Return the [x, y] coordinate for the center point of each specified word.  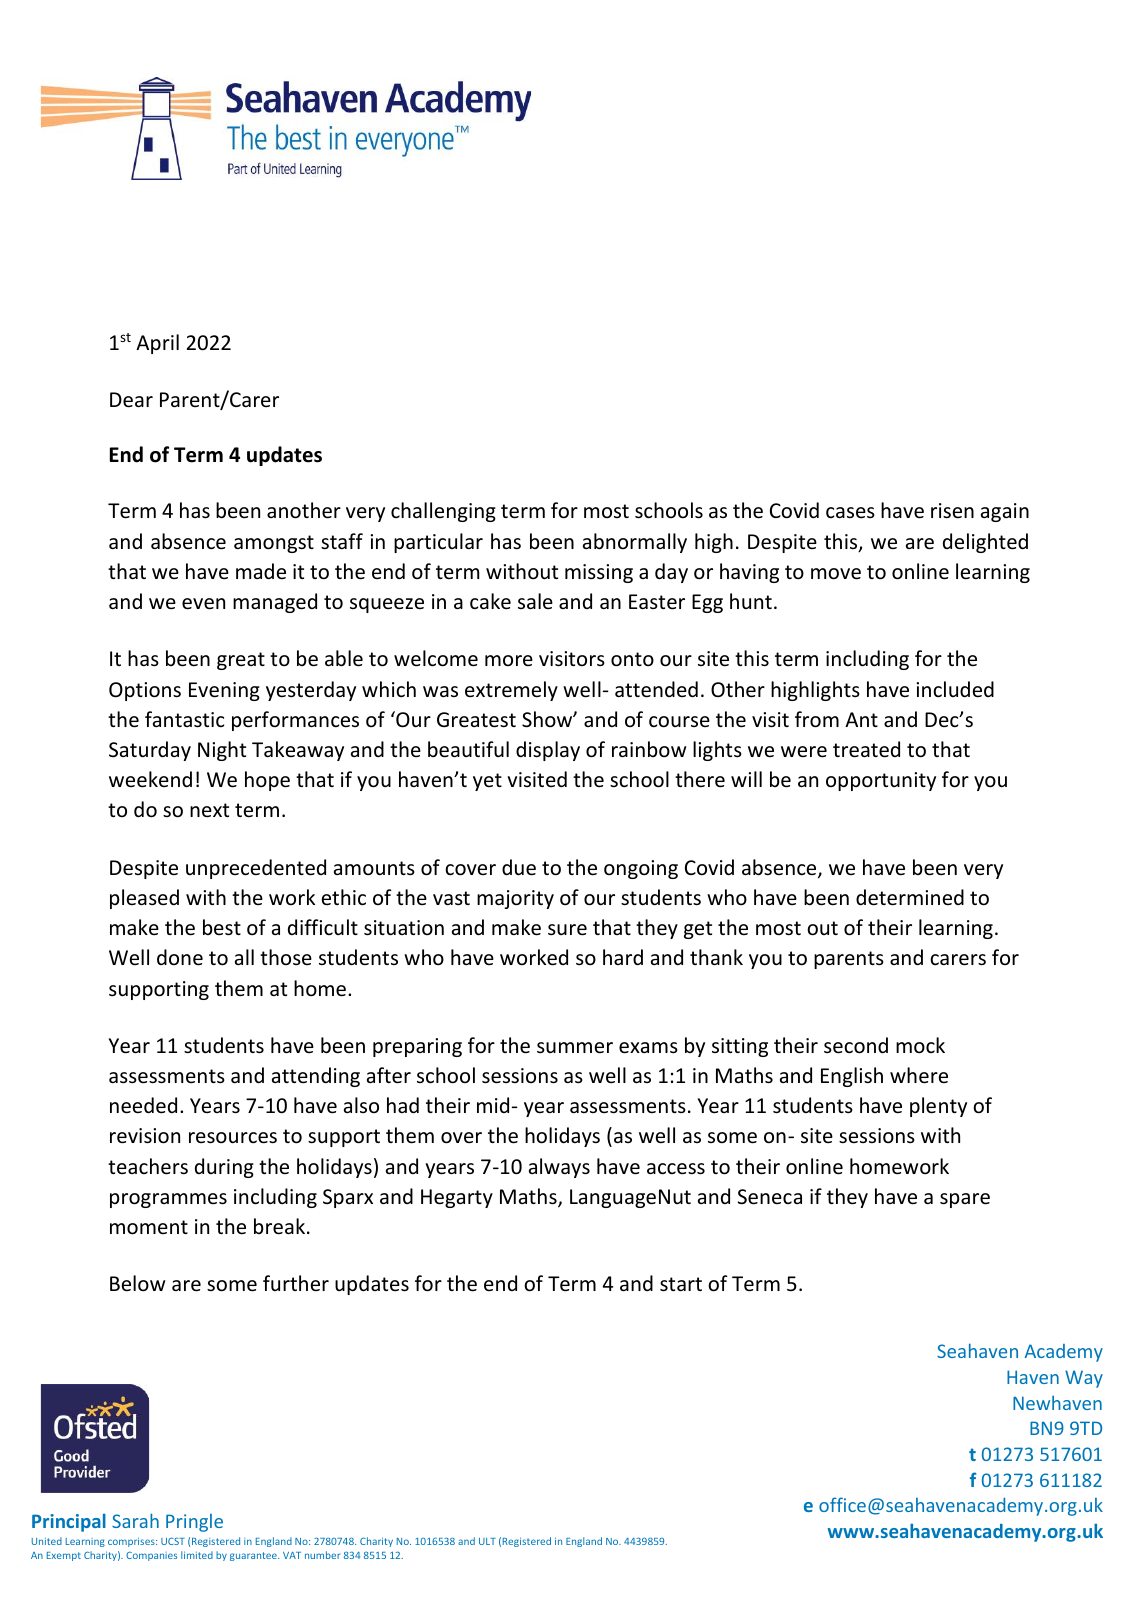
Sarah [135, 1520]
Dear [131, 400]
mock [920, 1045]
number [322, 1555]
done [180, 957]
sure [567, 930]
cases [850, 513]
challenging [443, 512]
